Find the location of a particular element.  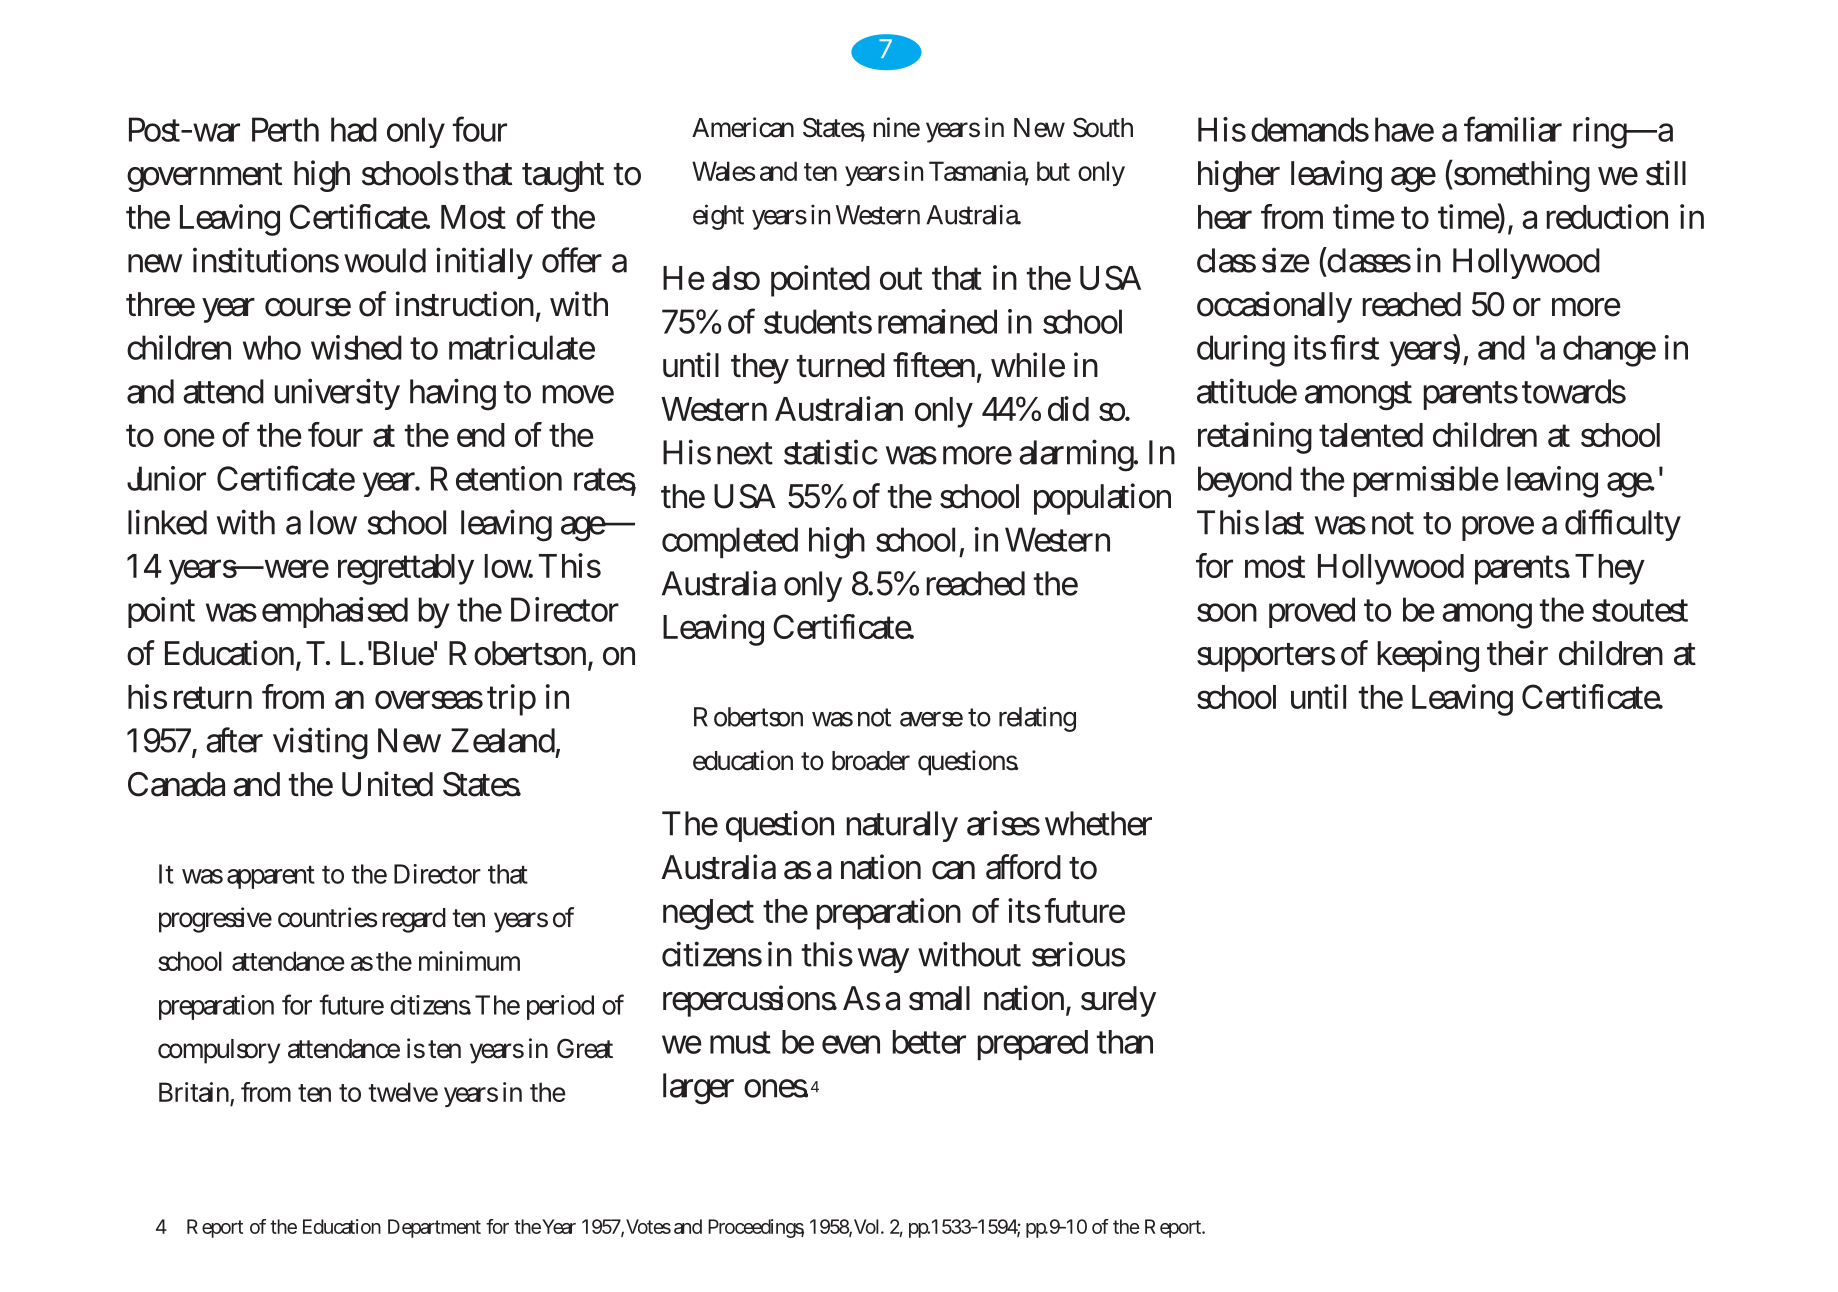

than is located at coordinates (1125, 1042).
